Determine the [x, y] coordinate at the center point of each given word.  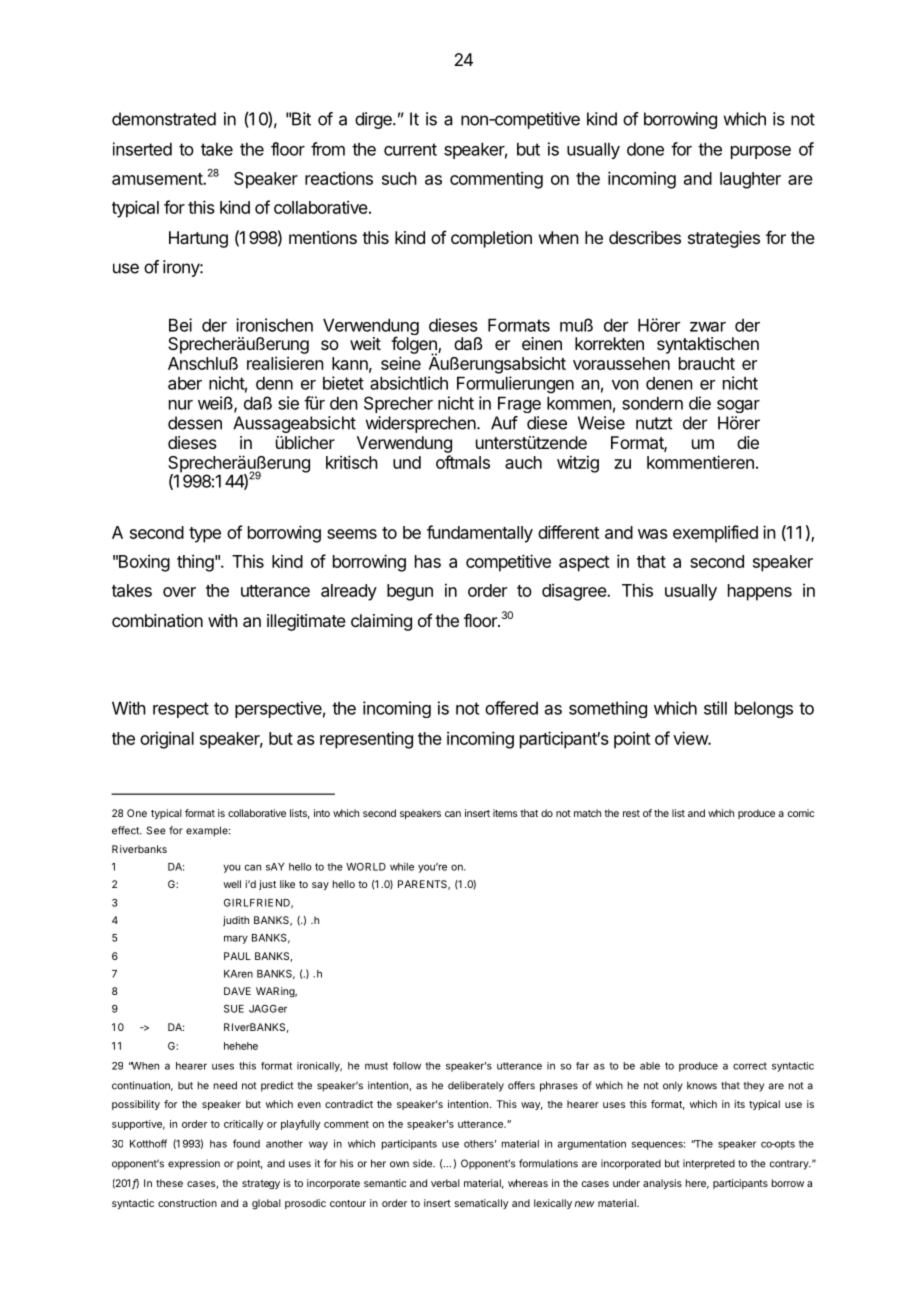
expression [194, 1164]
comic [801, 813]
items [505, 813]
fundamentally [480, 534]
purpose [761, 152]
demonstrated [164, 119]
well [232, 884]
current [410, 149]
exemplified [715, 534]
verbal [445, 1183]
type [205, 535]
